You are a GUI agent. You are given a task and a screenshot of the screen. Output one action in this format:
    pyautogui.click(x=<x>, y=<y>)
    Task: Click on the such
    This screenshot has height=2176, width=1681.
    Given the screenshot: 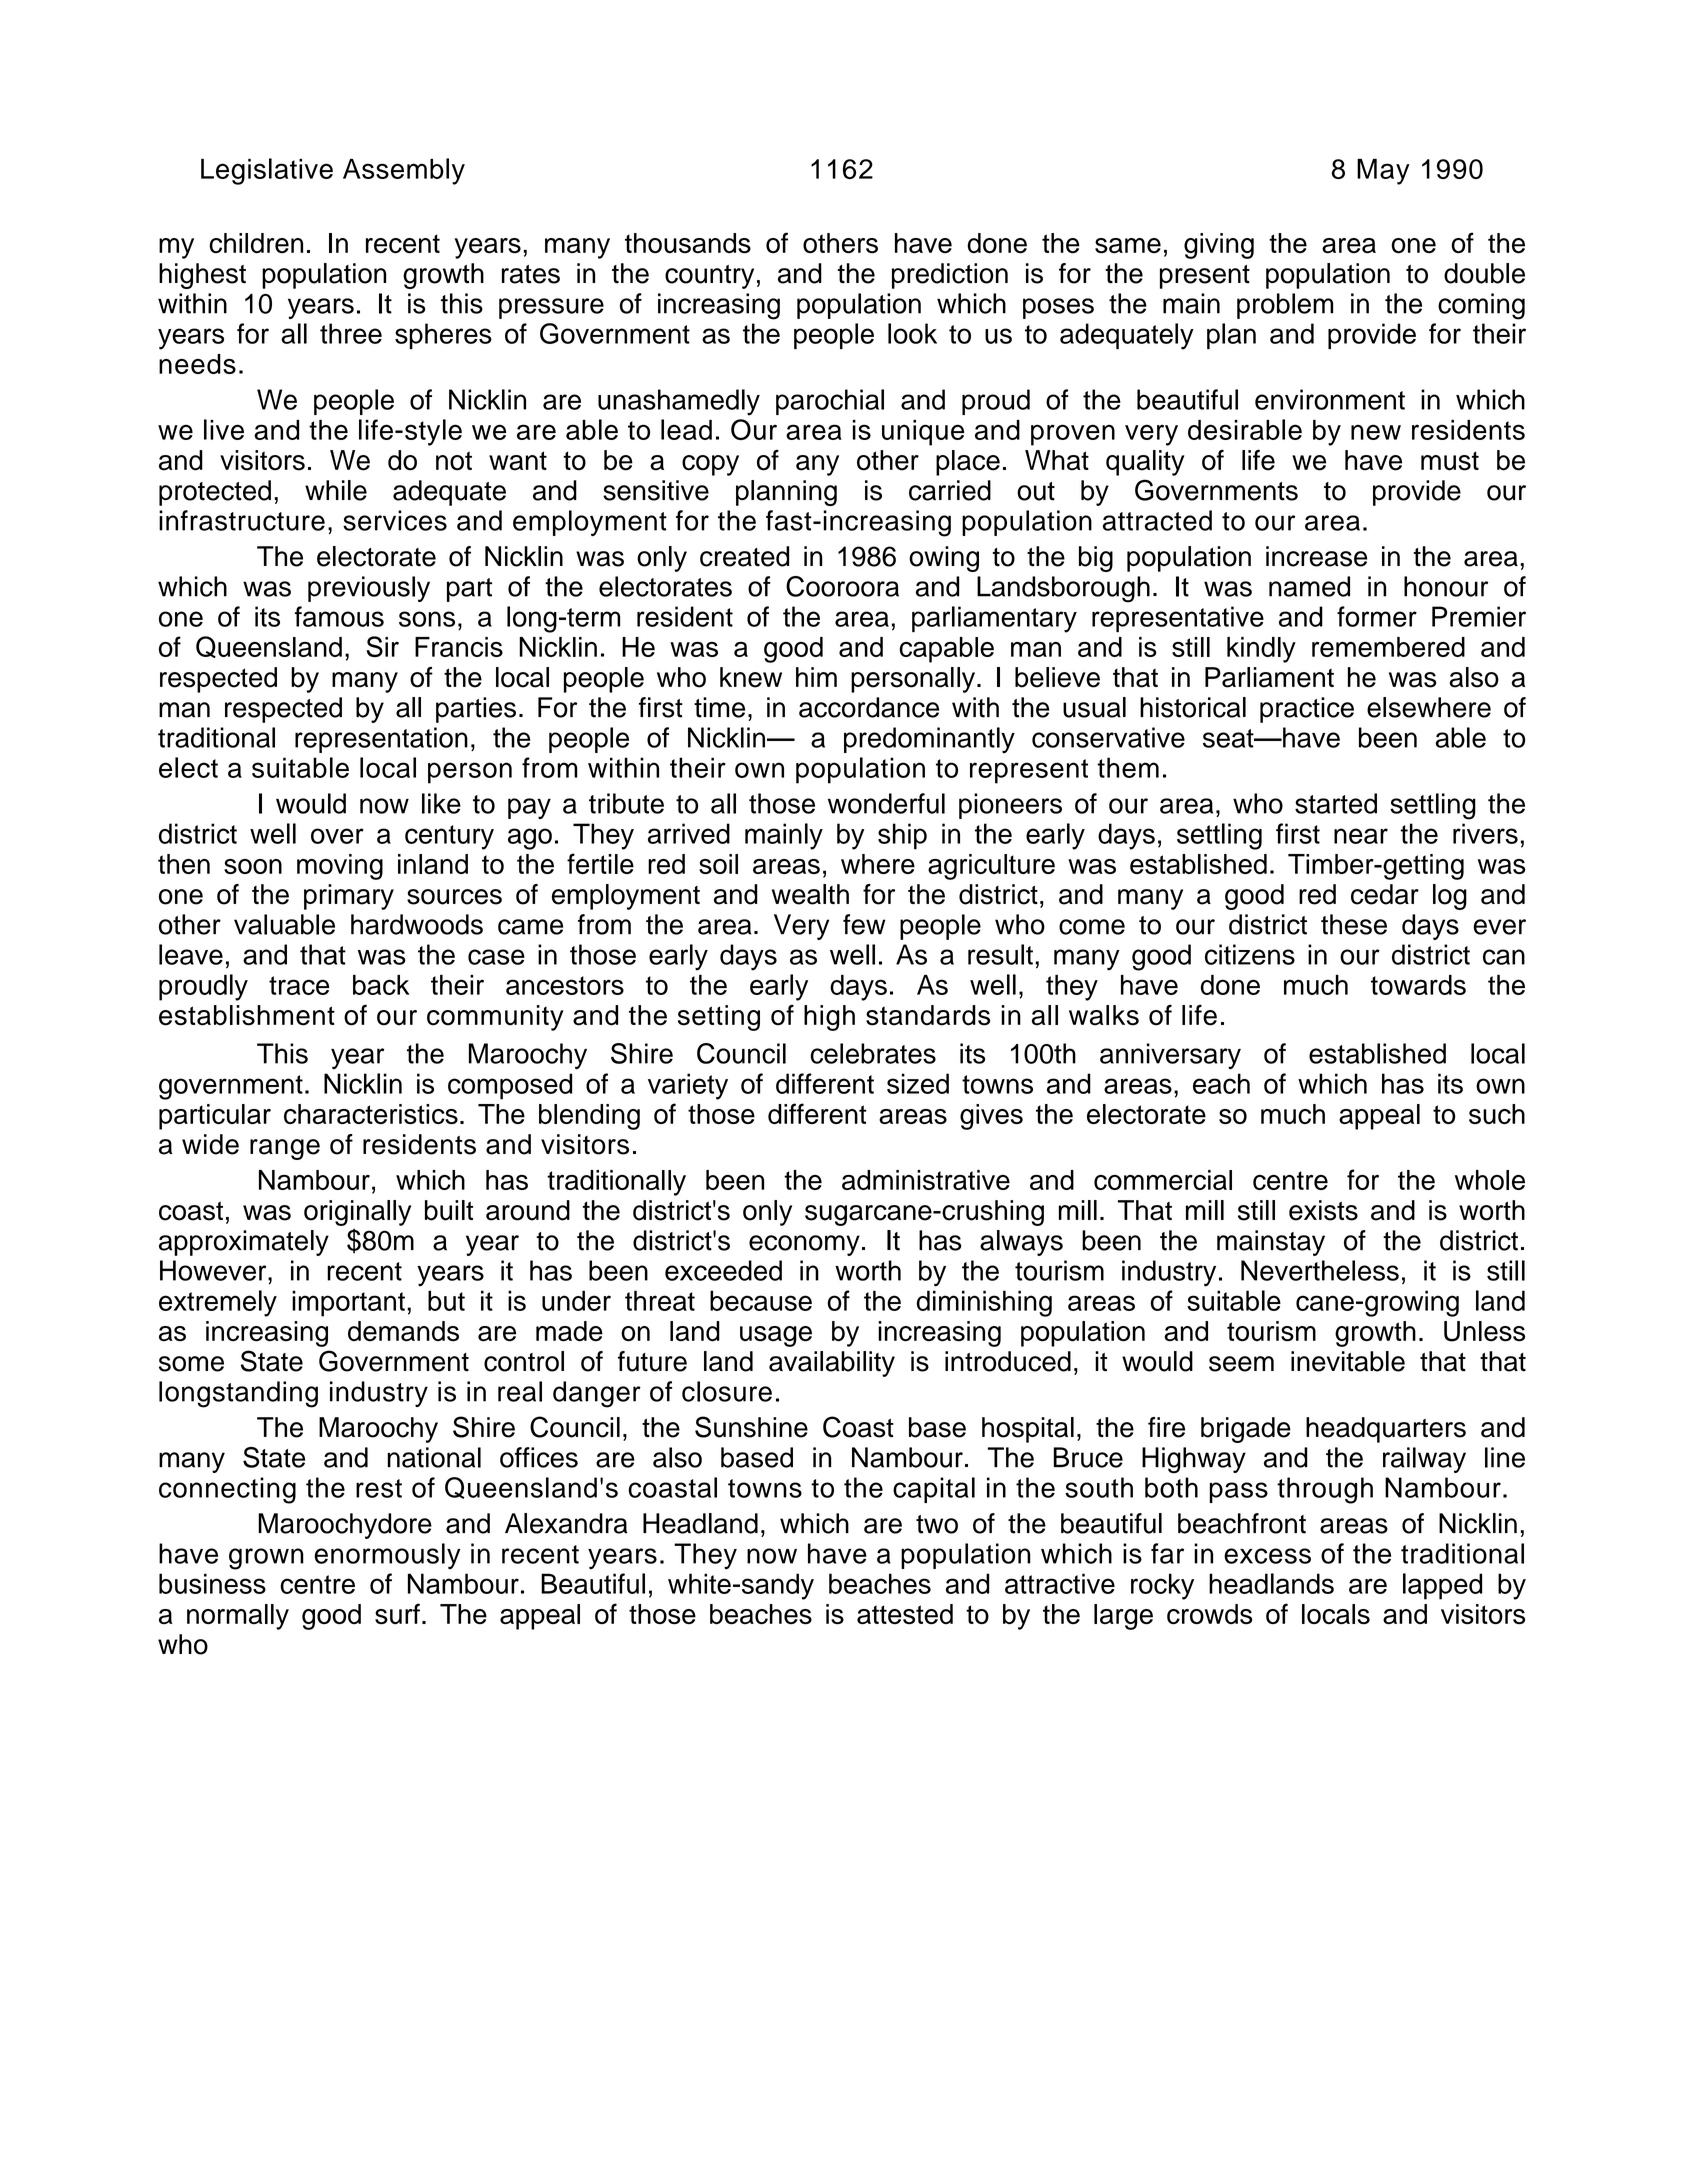 What is the action you would take?
    pyautogui.click(x=1497, y=1114)
